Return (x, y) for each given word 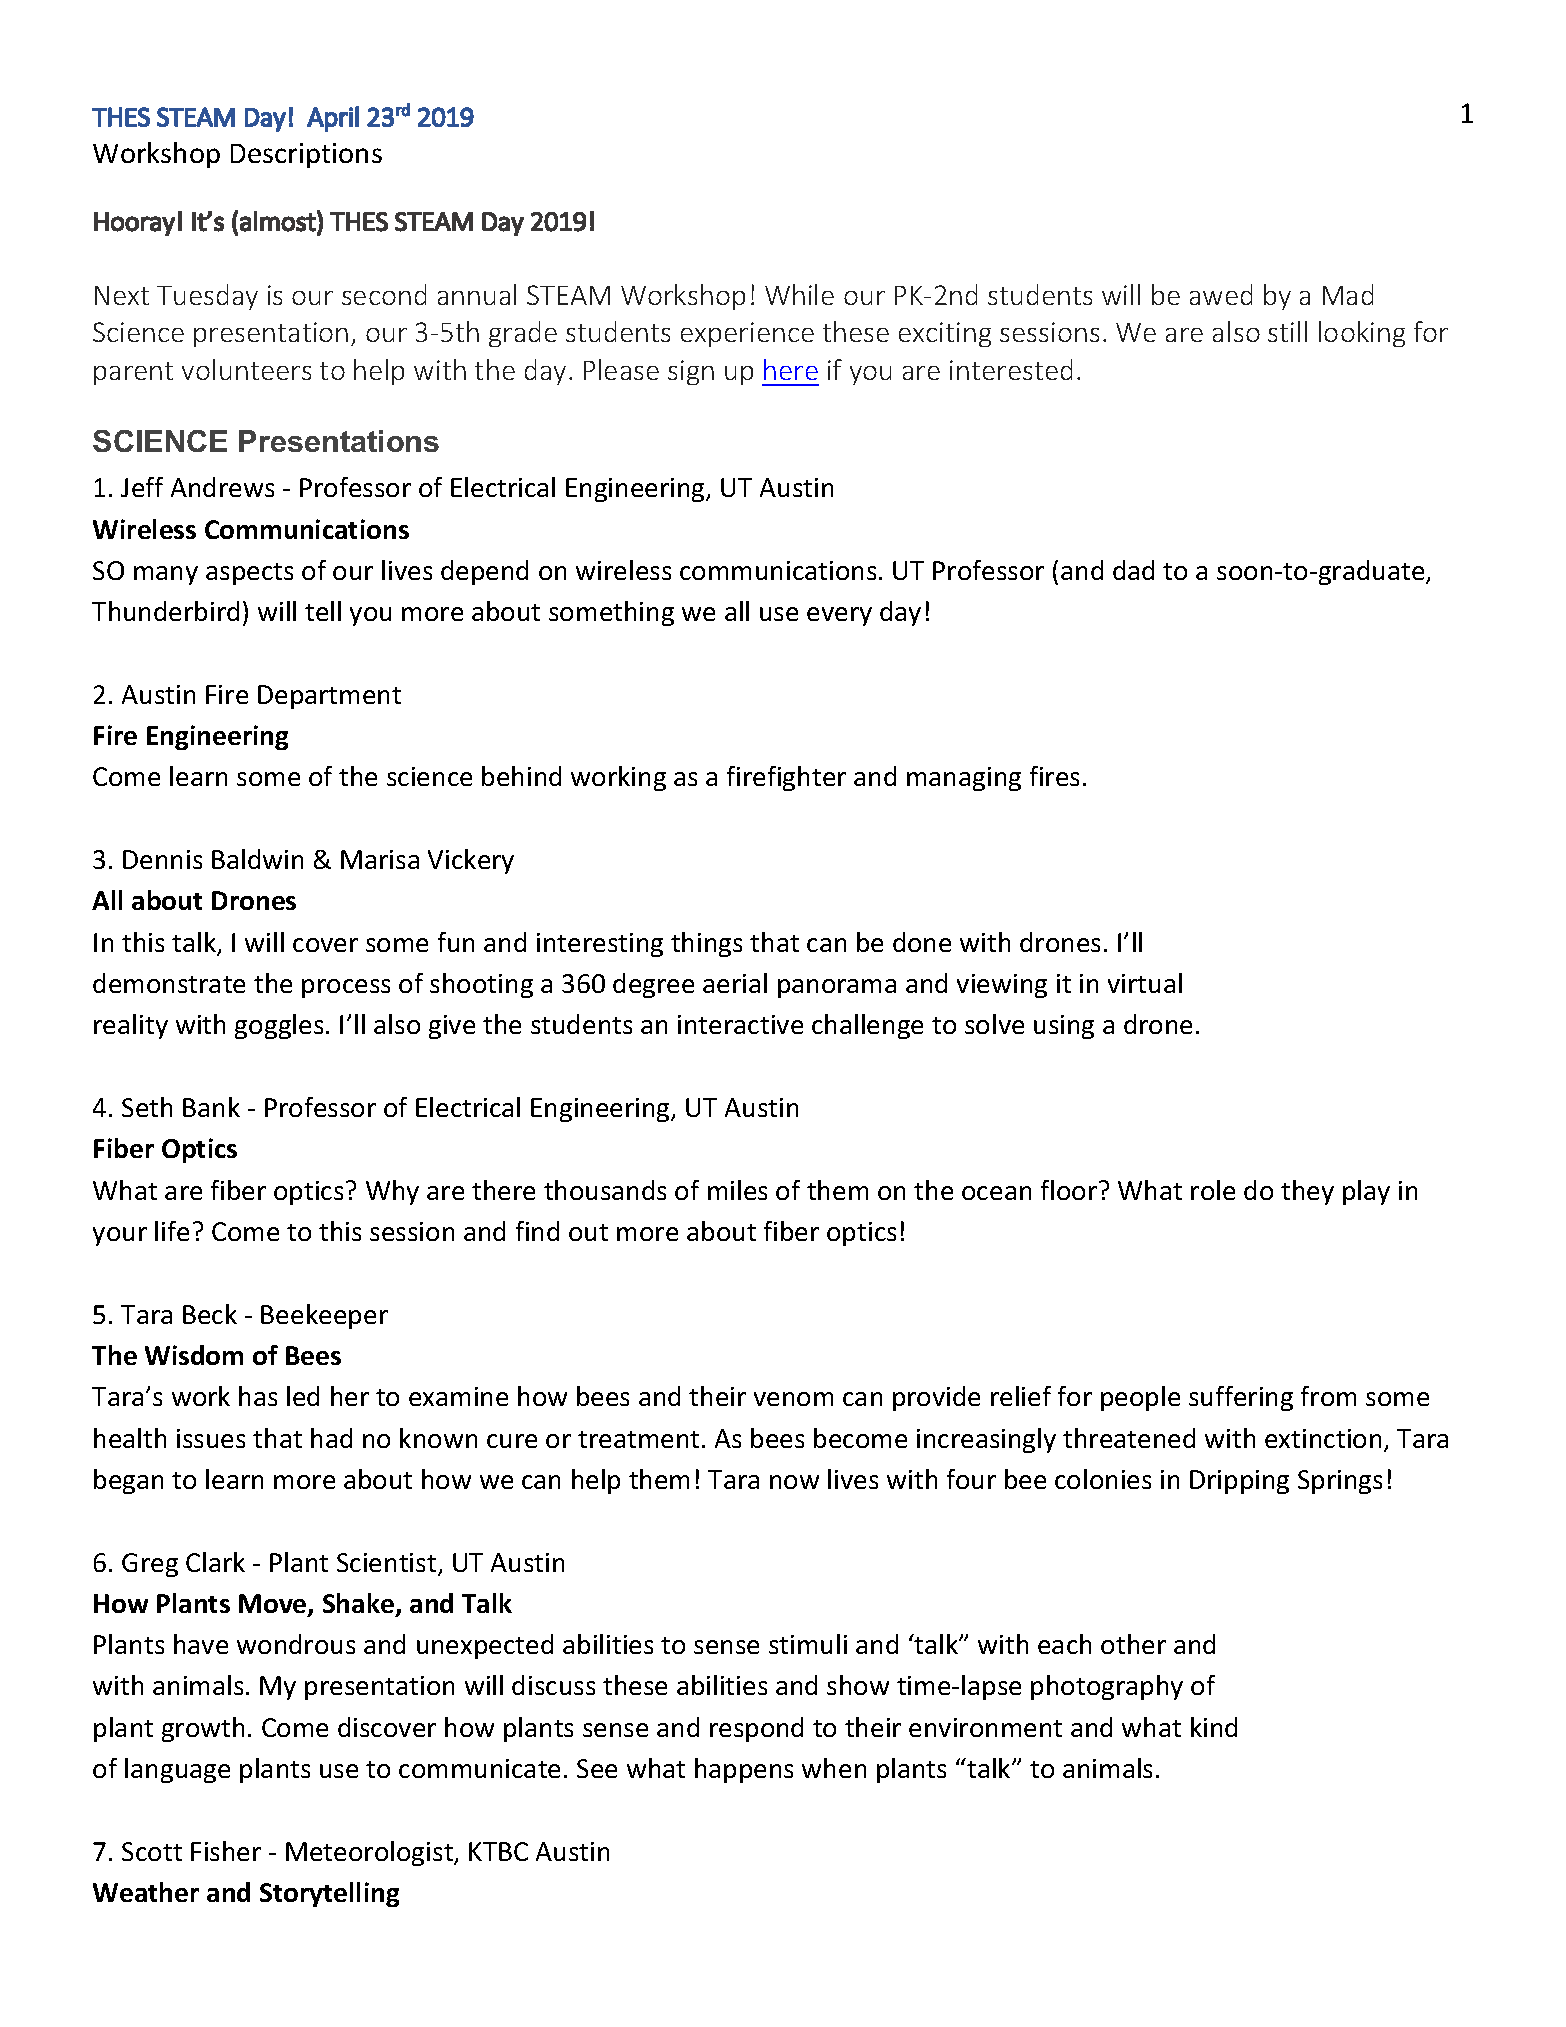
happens (744, 1770)
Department (329, 697)
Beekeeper (324, 1316)
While (799, 294)
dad (1133, 570)
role (1213, 1190)
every (839, 616)
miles (737, 1190)
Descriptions (306, 155)
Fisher (226, 1851)
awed (1221, 294)
